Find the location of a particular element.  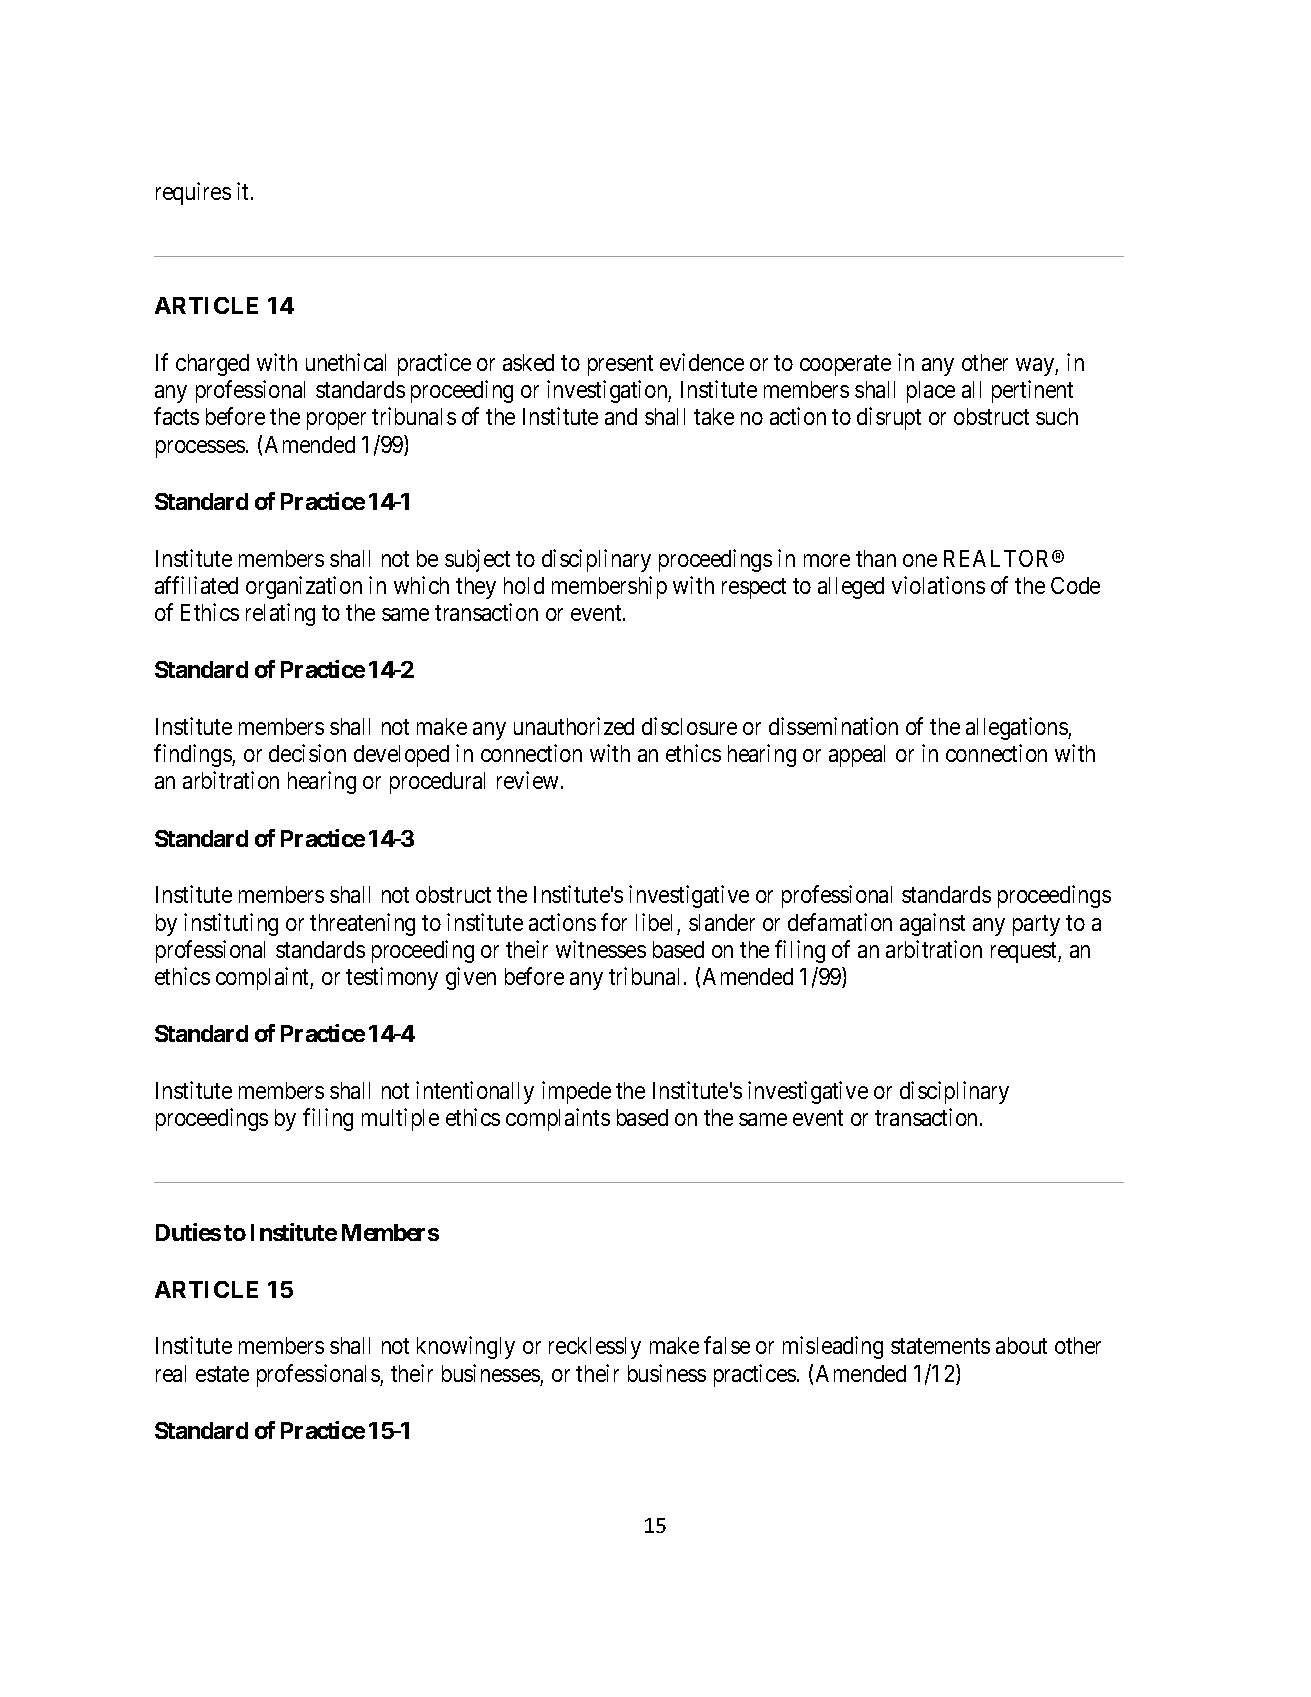

estate is located at coordinates (222, 1374).
